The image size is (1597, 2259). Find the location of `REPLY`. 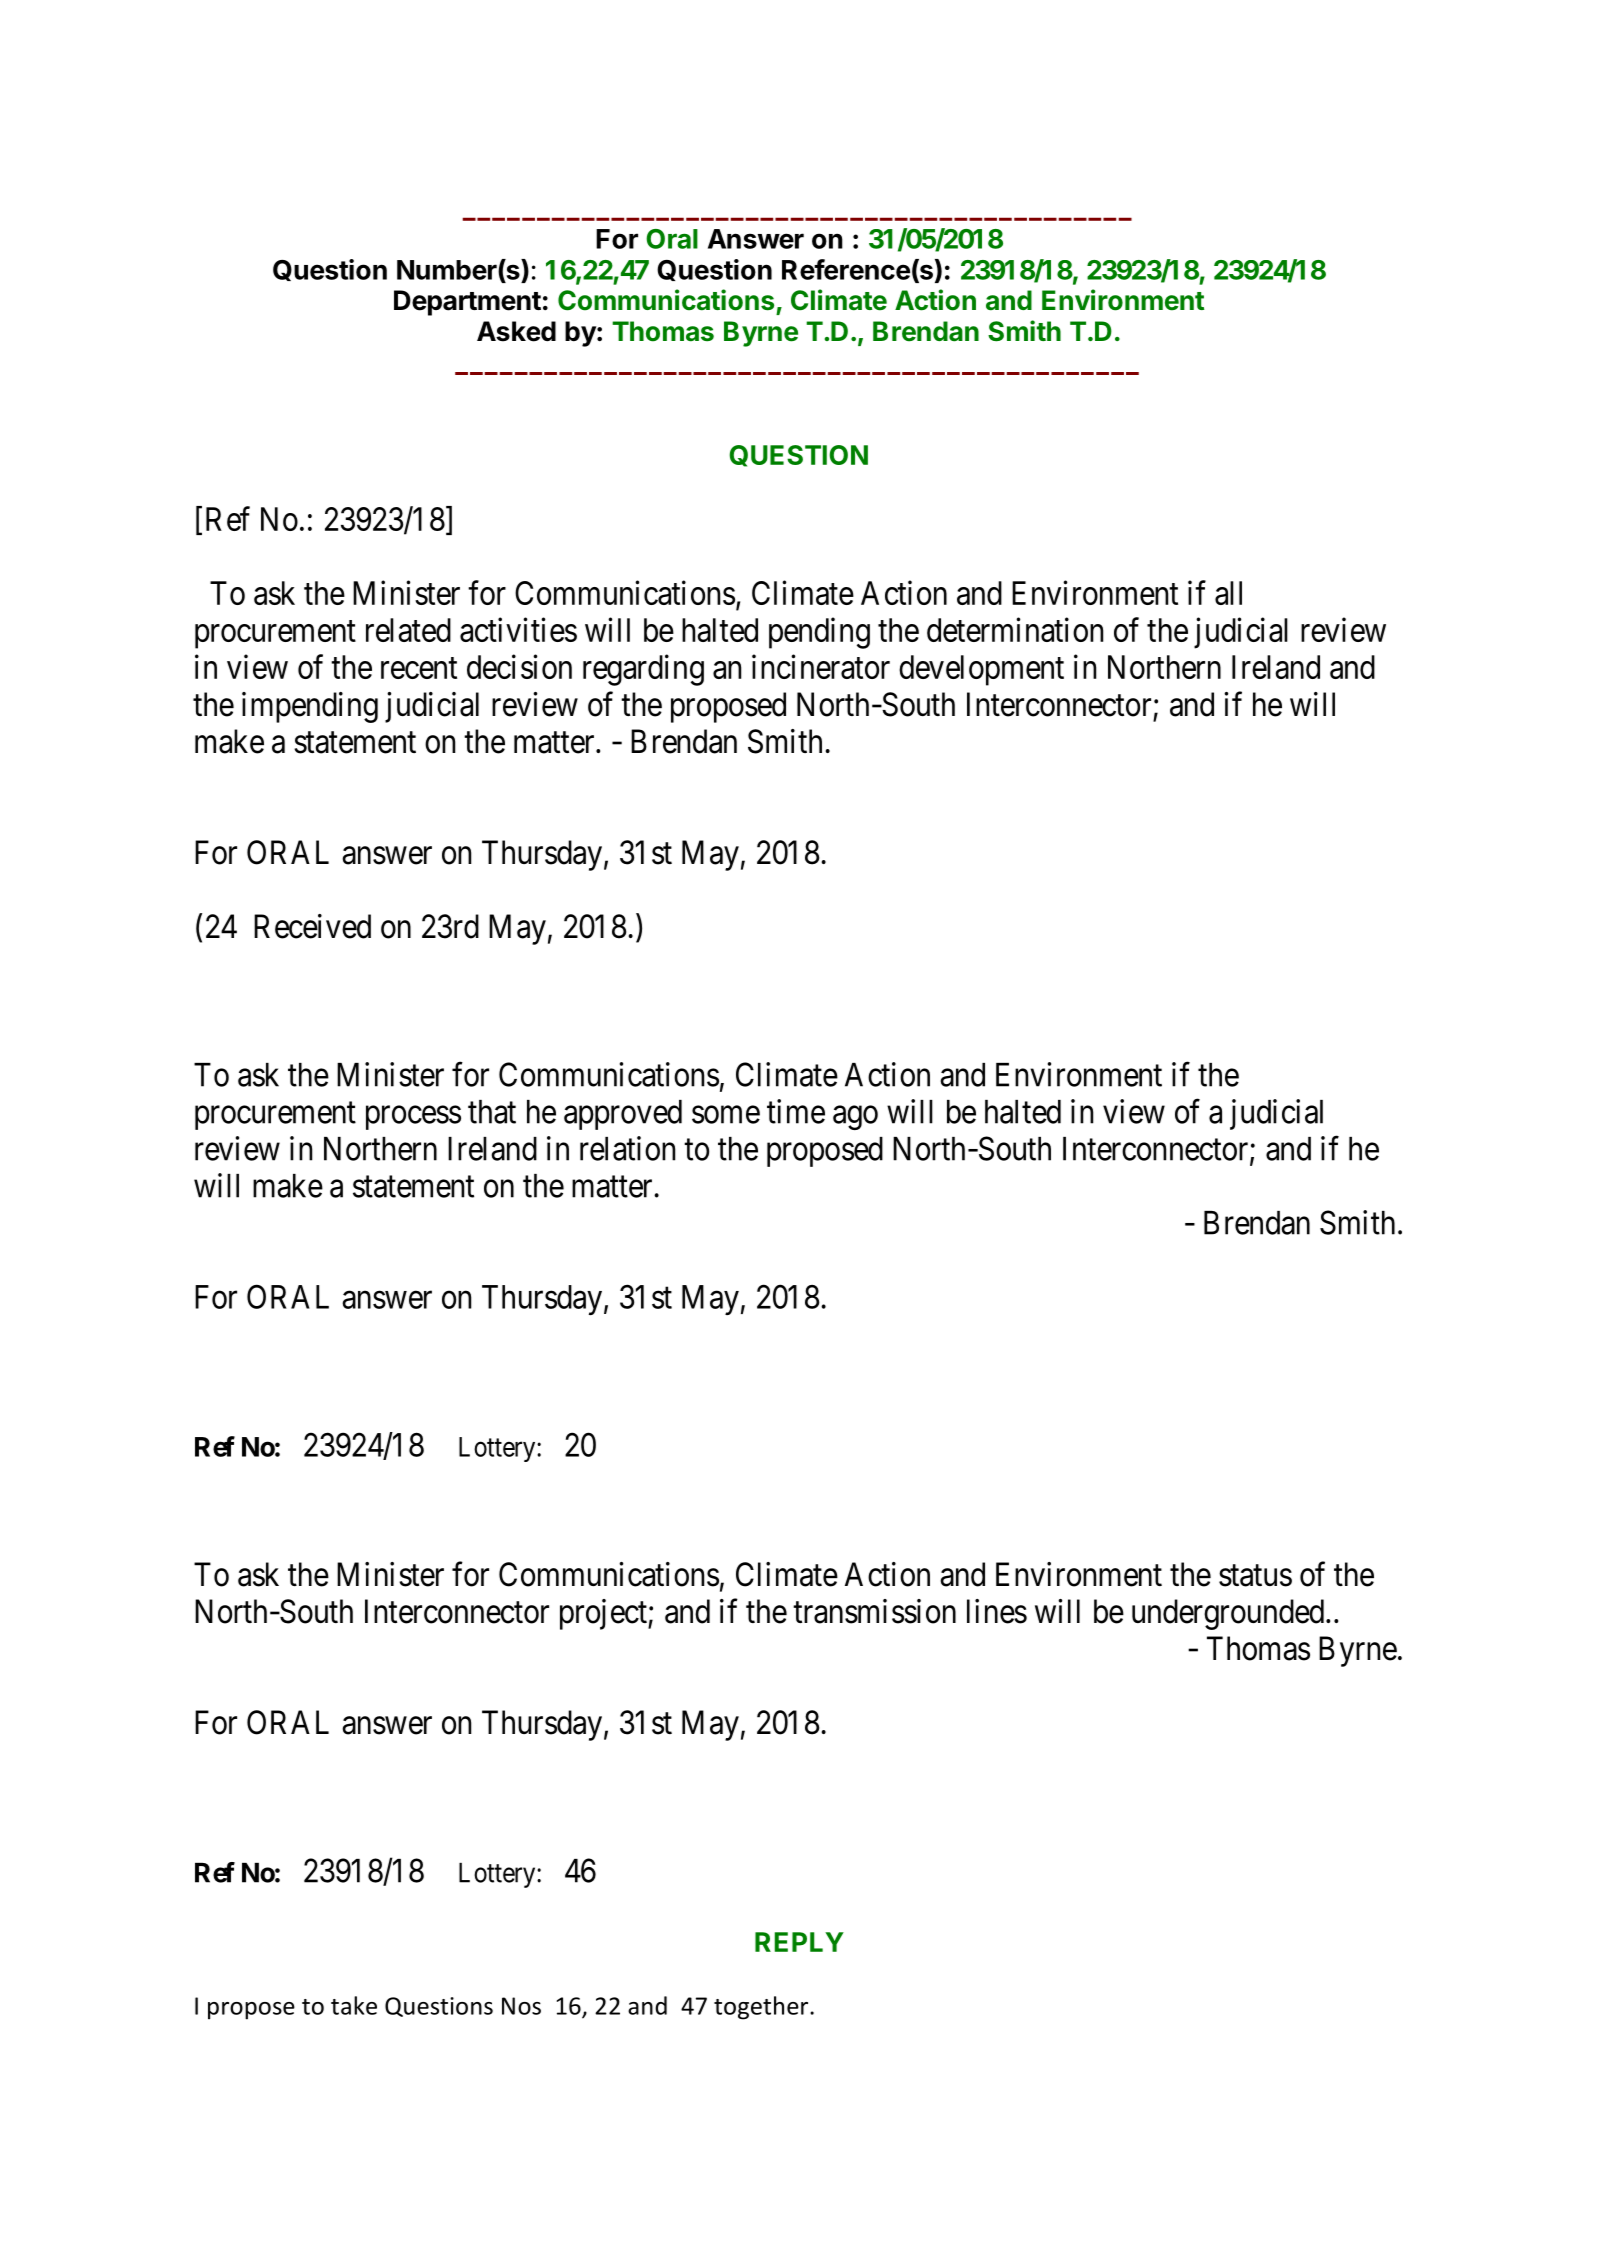

REPLY is located at coordinates (799, 1942).
